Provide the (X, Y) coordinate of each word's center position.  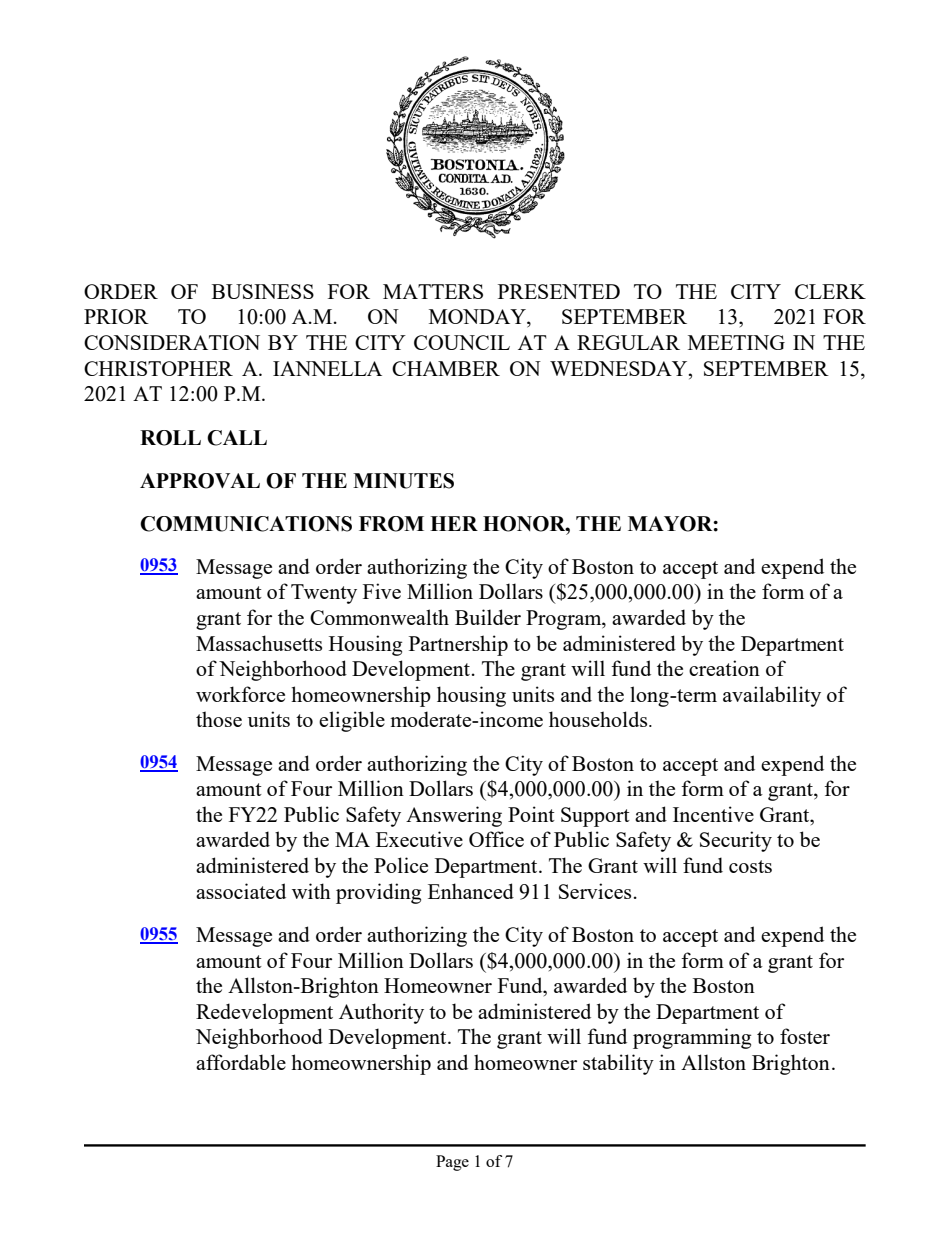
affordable (241, 1062)
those (219, 719)
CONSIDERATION (172, 342)
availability (772, 696)
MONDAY (478, 318)
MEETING (736, 342)
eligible (352, 721)
